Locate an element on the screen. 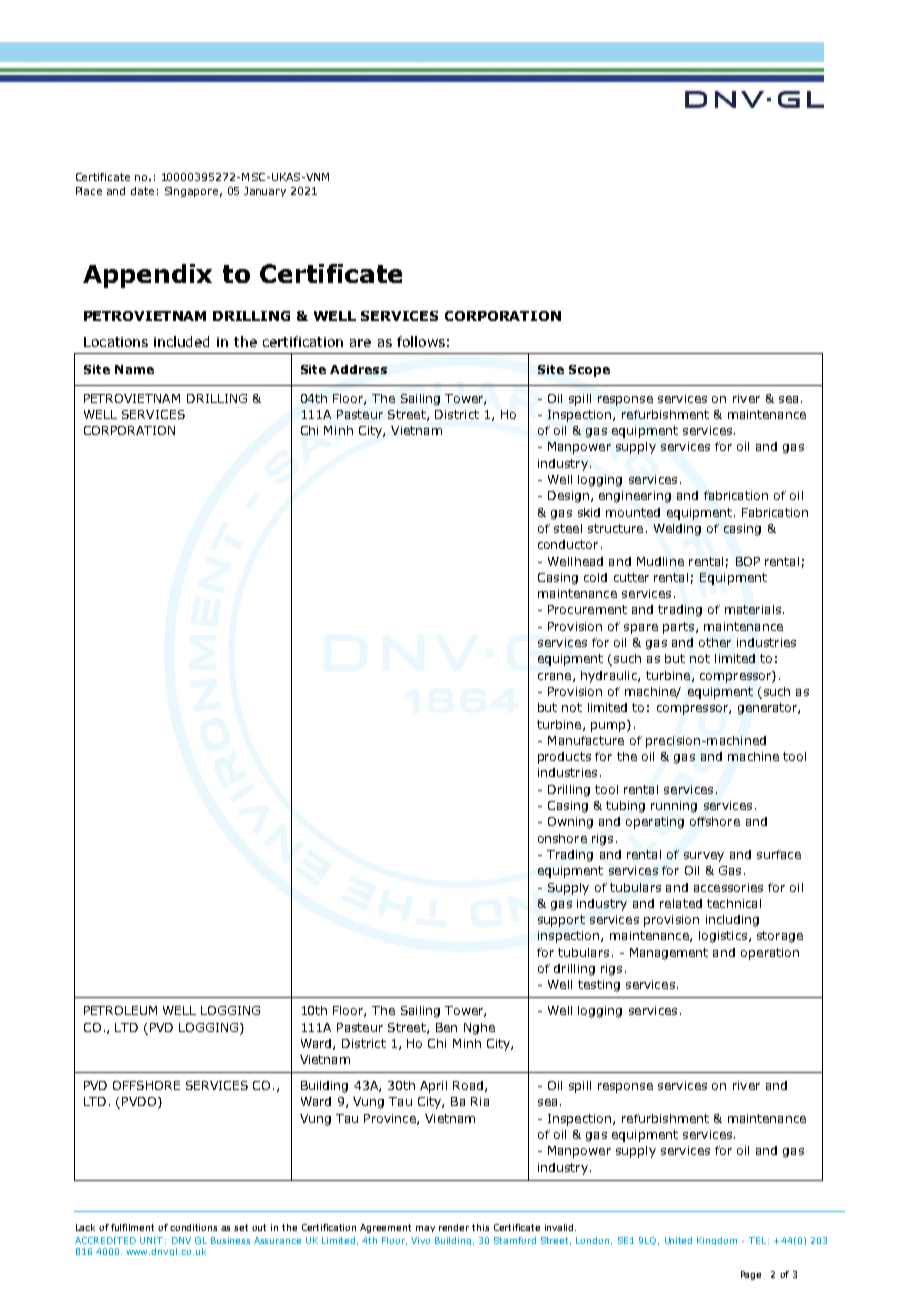  conditions is located at coordinates (193, 1227).
